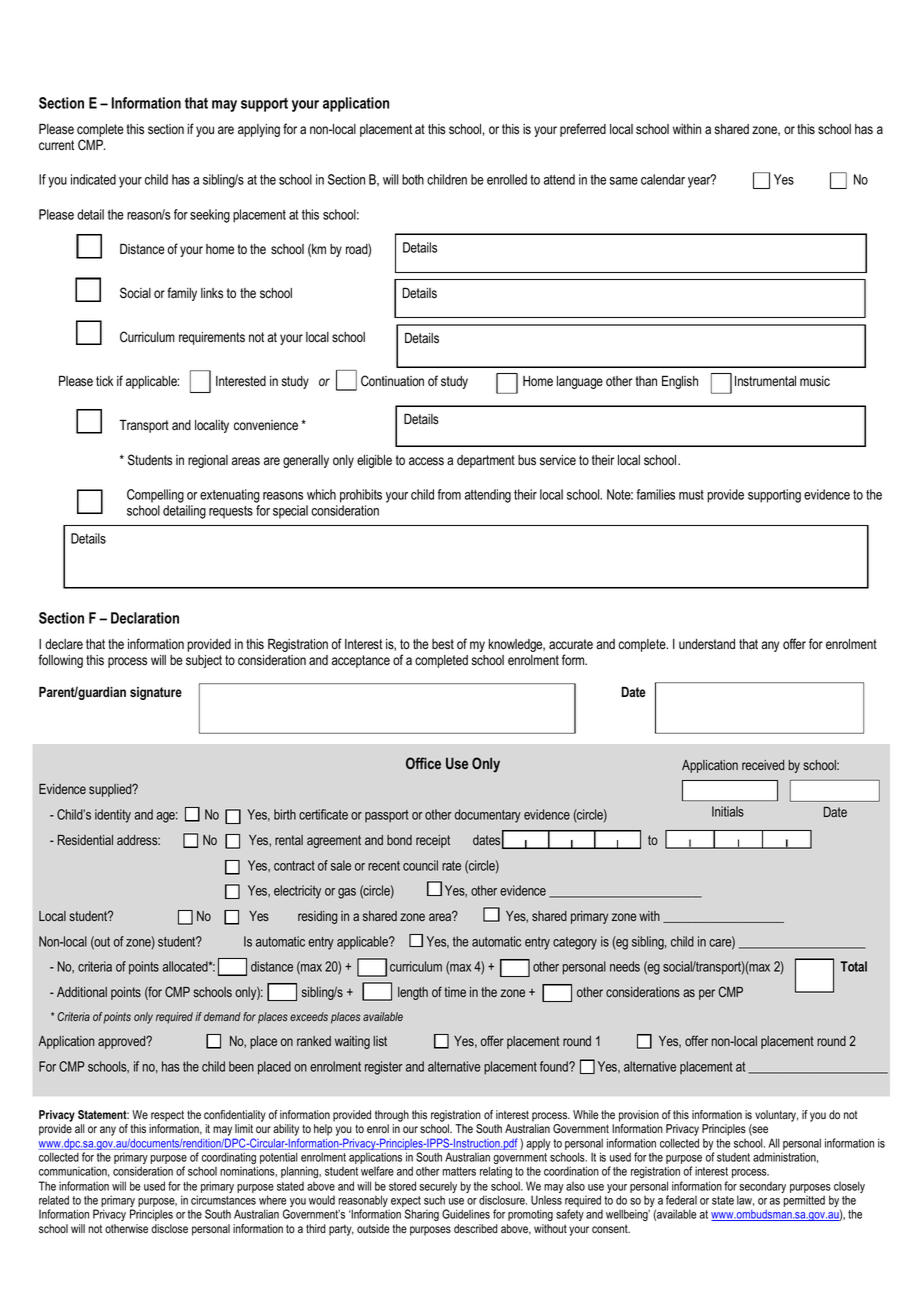 This screenshot has width=924, height=1308. I want to click on disclose, so click(169, 1229).
